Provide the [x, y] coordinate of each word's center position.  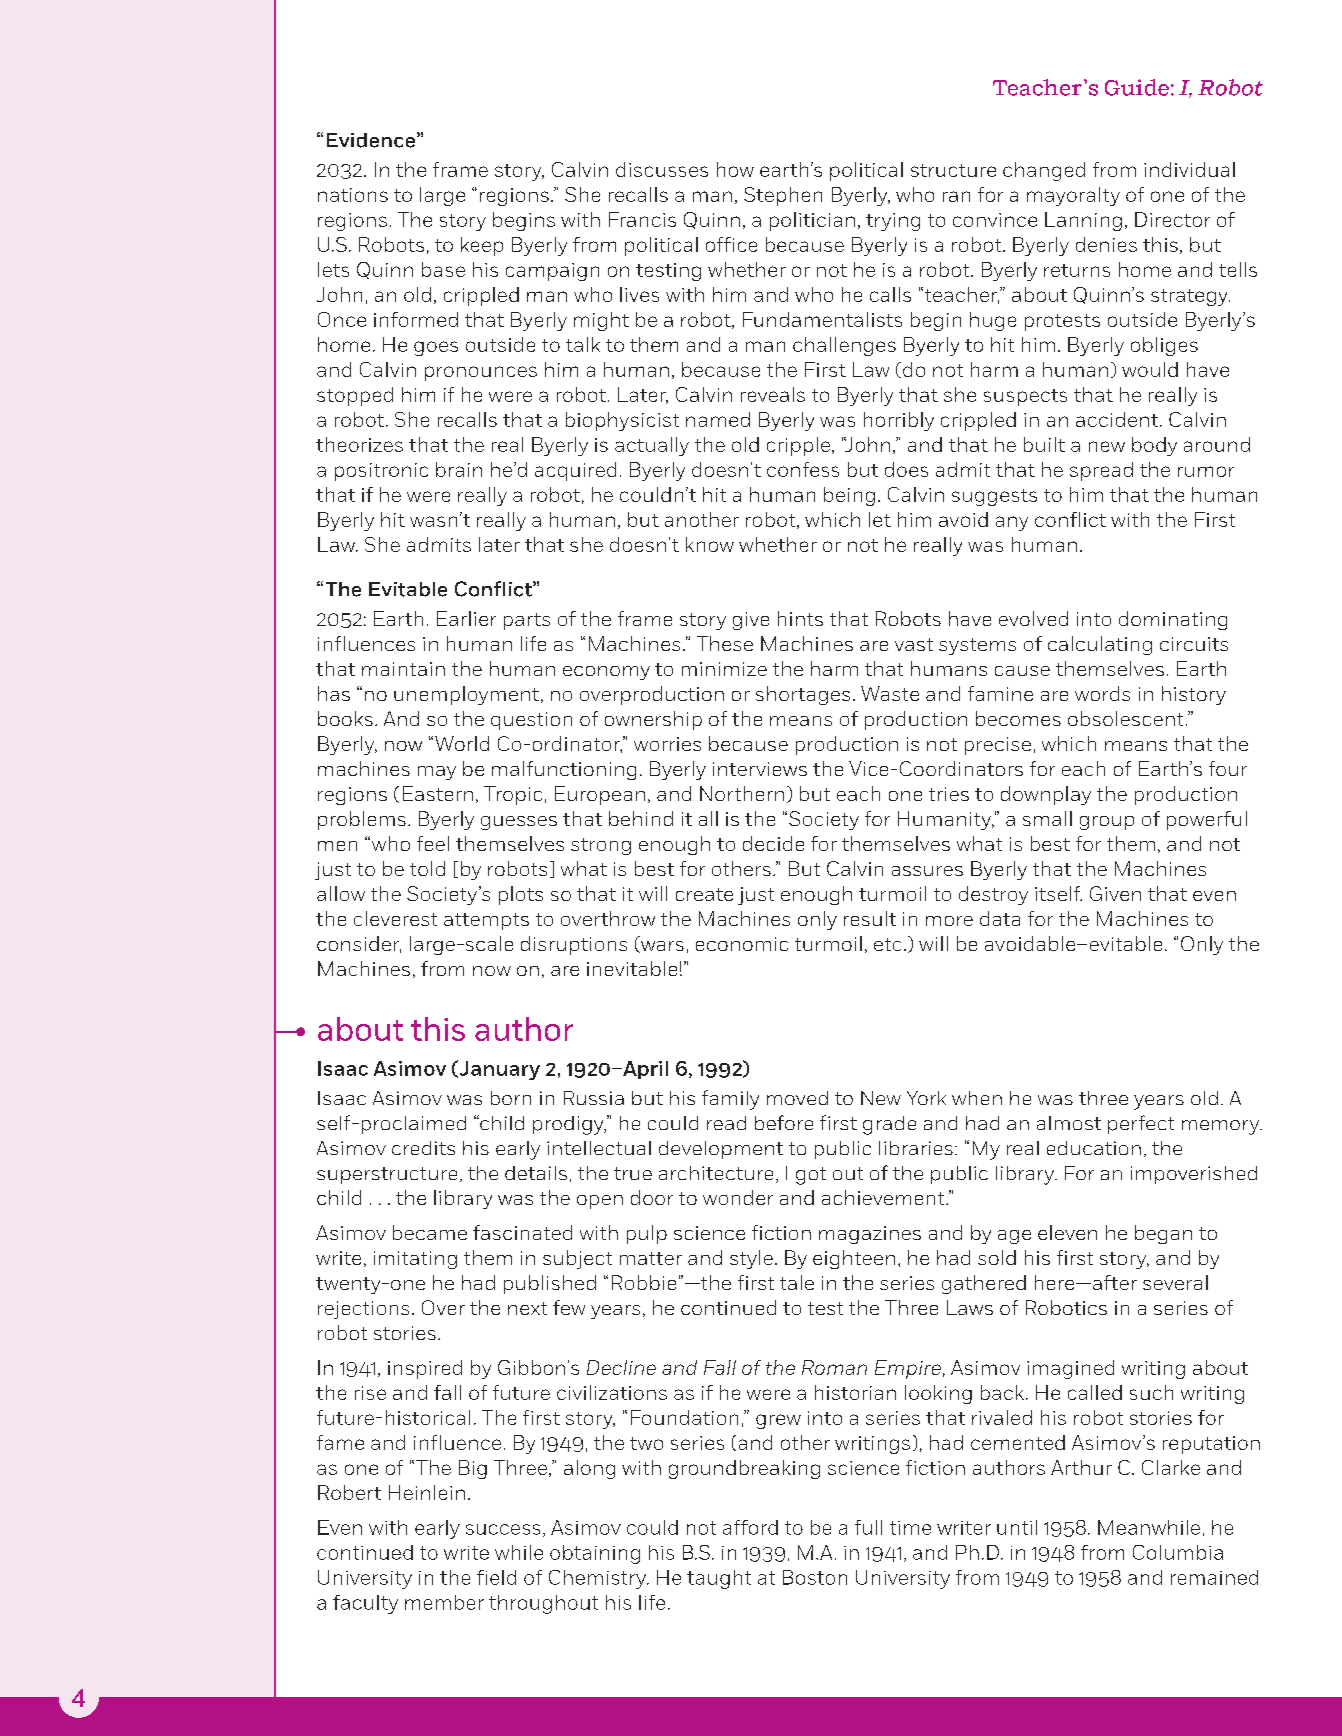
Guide [1137, 87]
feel [433, 843]
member [444, 1602]
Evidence [371, 140]
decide [773, 843]
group [1107, 823]
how [735, 169]
